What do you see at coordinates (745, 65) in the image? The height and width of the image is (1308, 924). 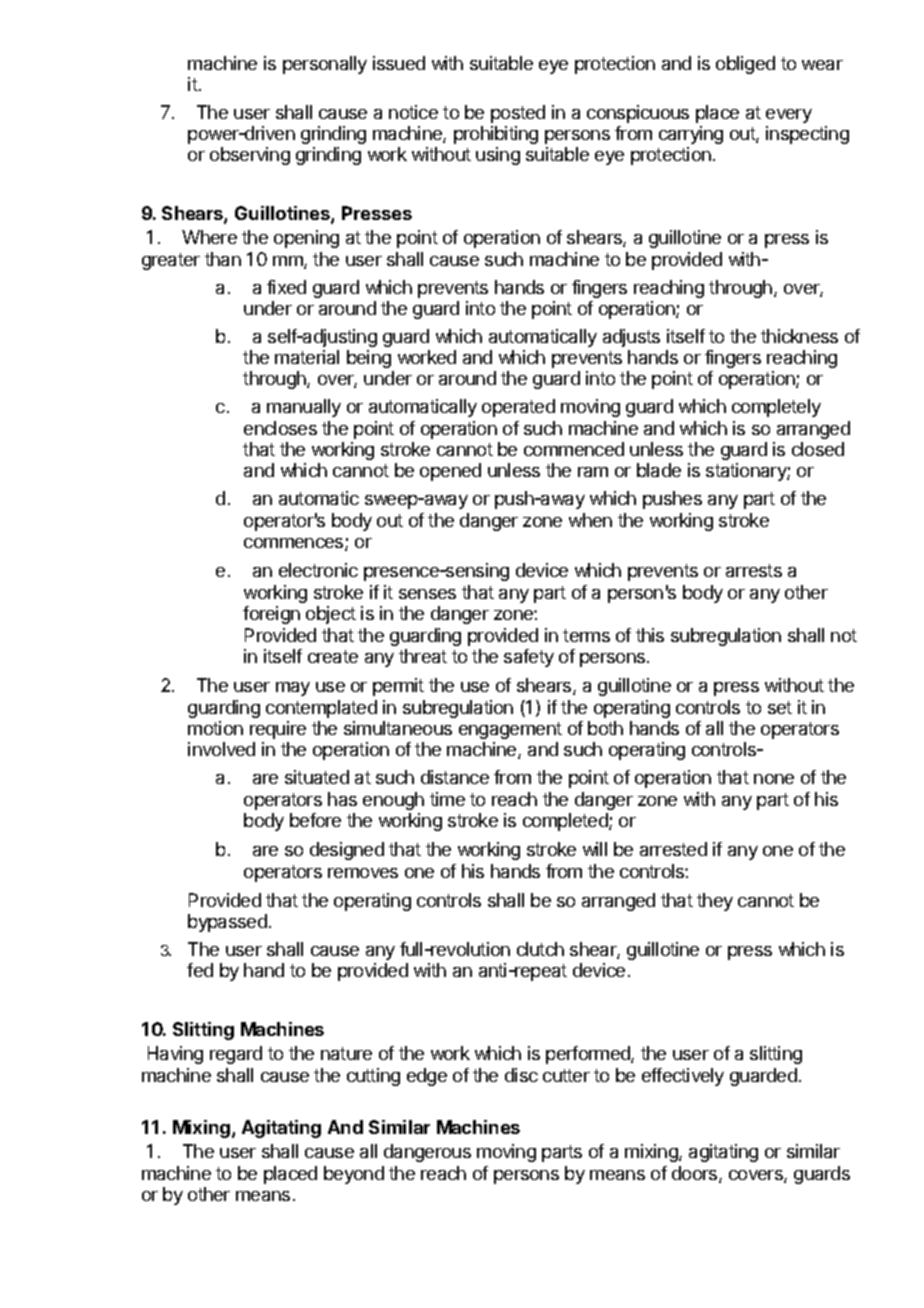 I see `obliged` at bounding box center [745, 65].
